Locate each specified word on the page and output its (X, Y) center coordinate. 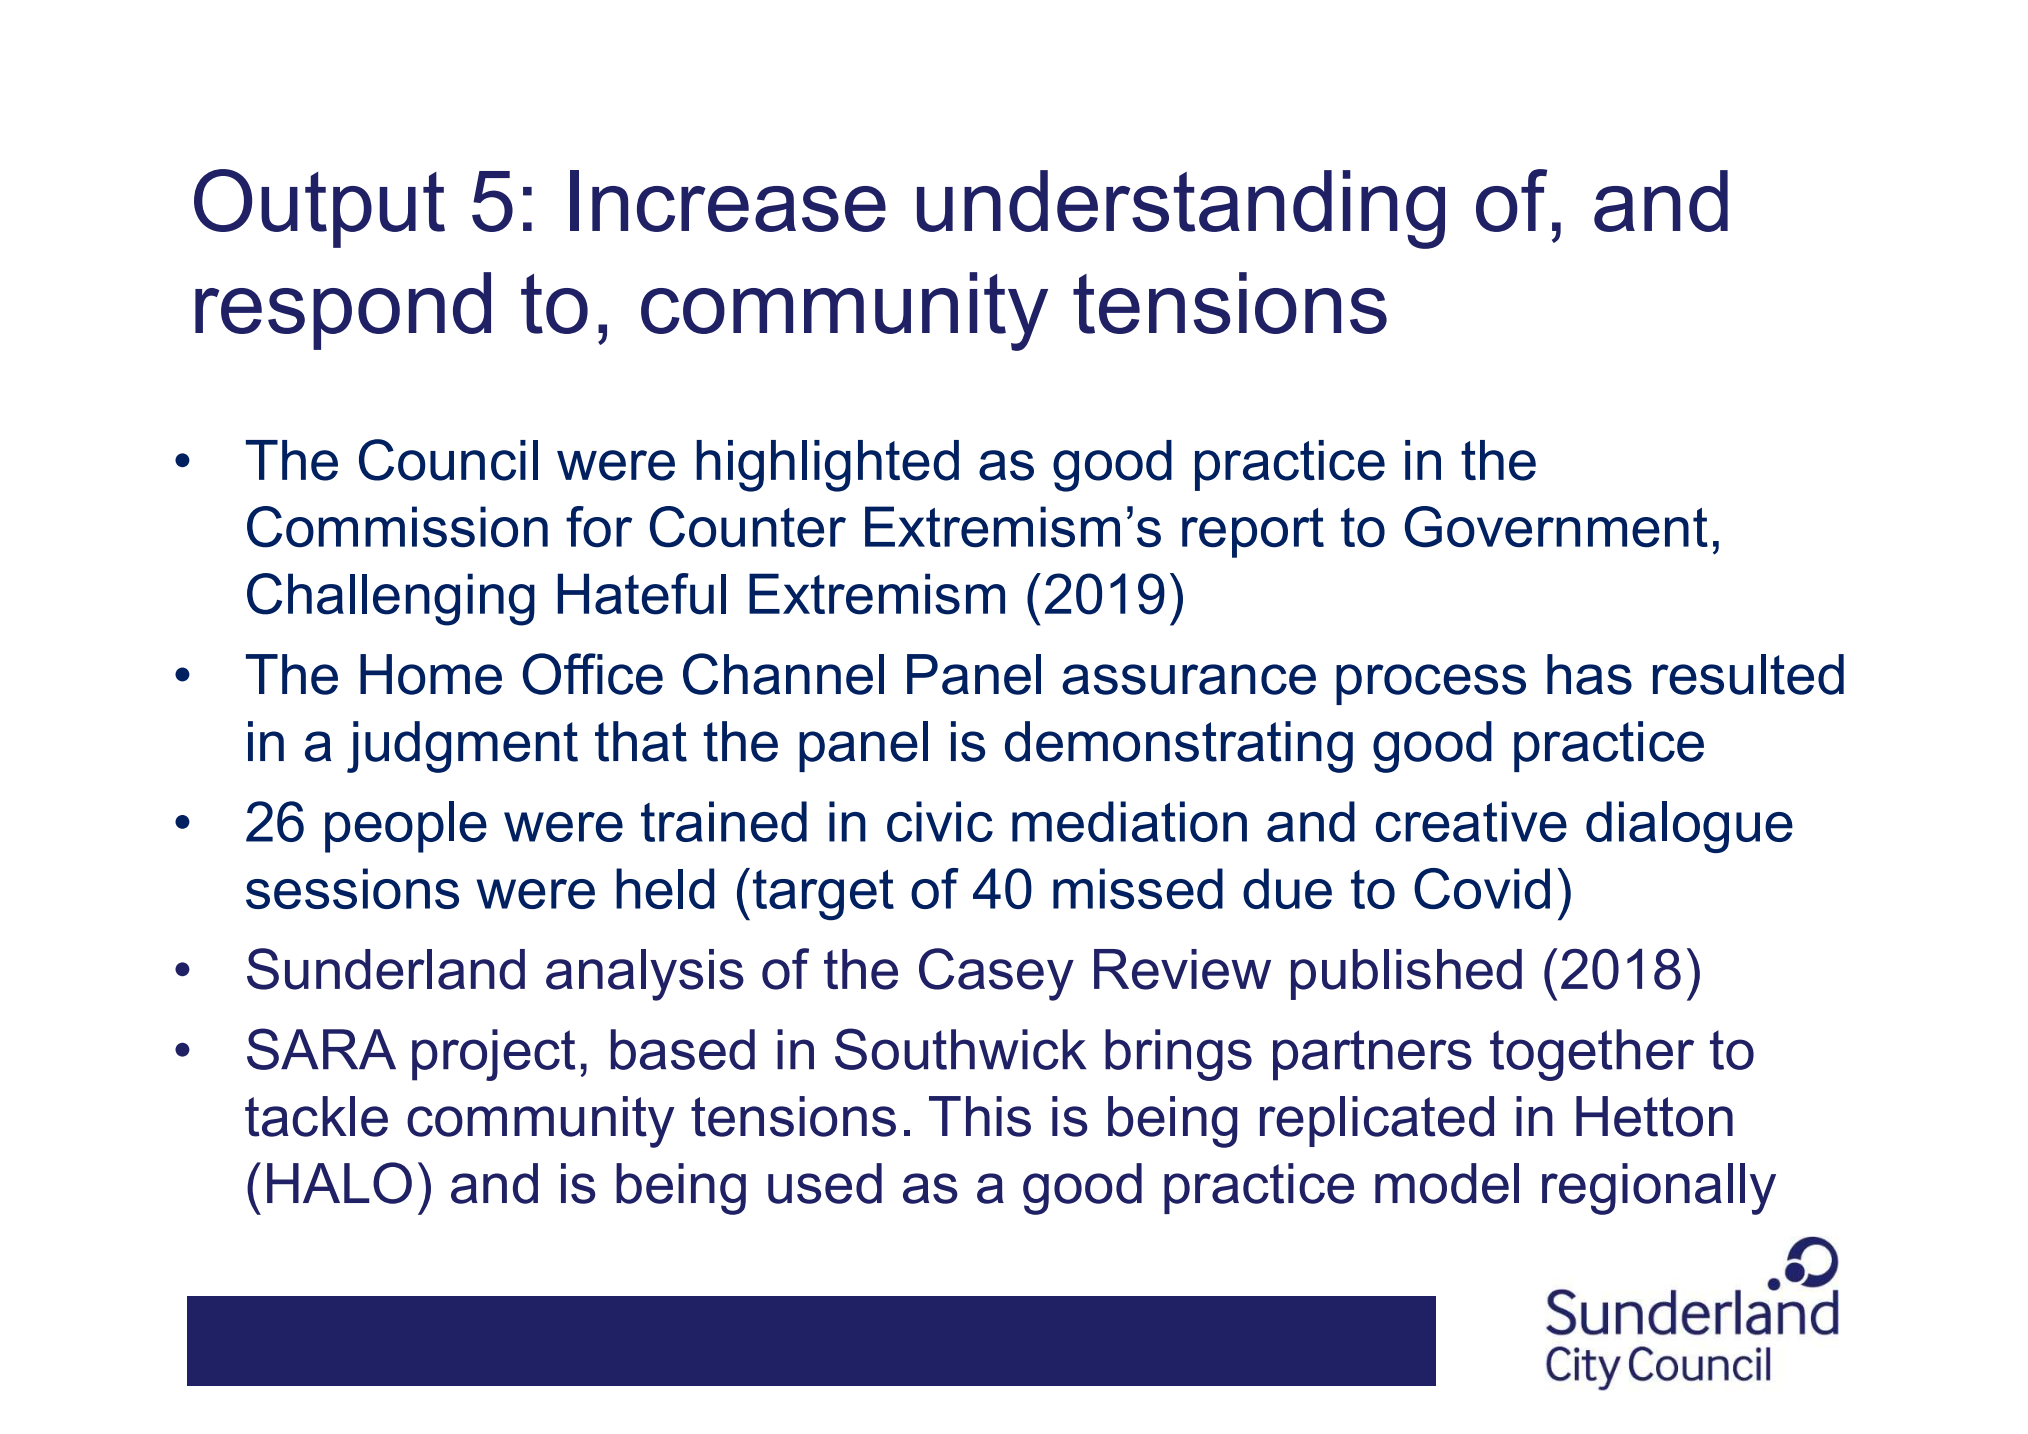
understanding (1181, 209)
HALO (339, 1183)
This (980, 1116)
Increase (728, 201)
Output (319, 208)
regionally (1659, 1189)
